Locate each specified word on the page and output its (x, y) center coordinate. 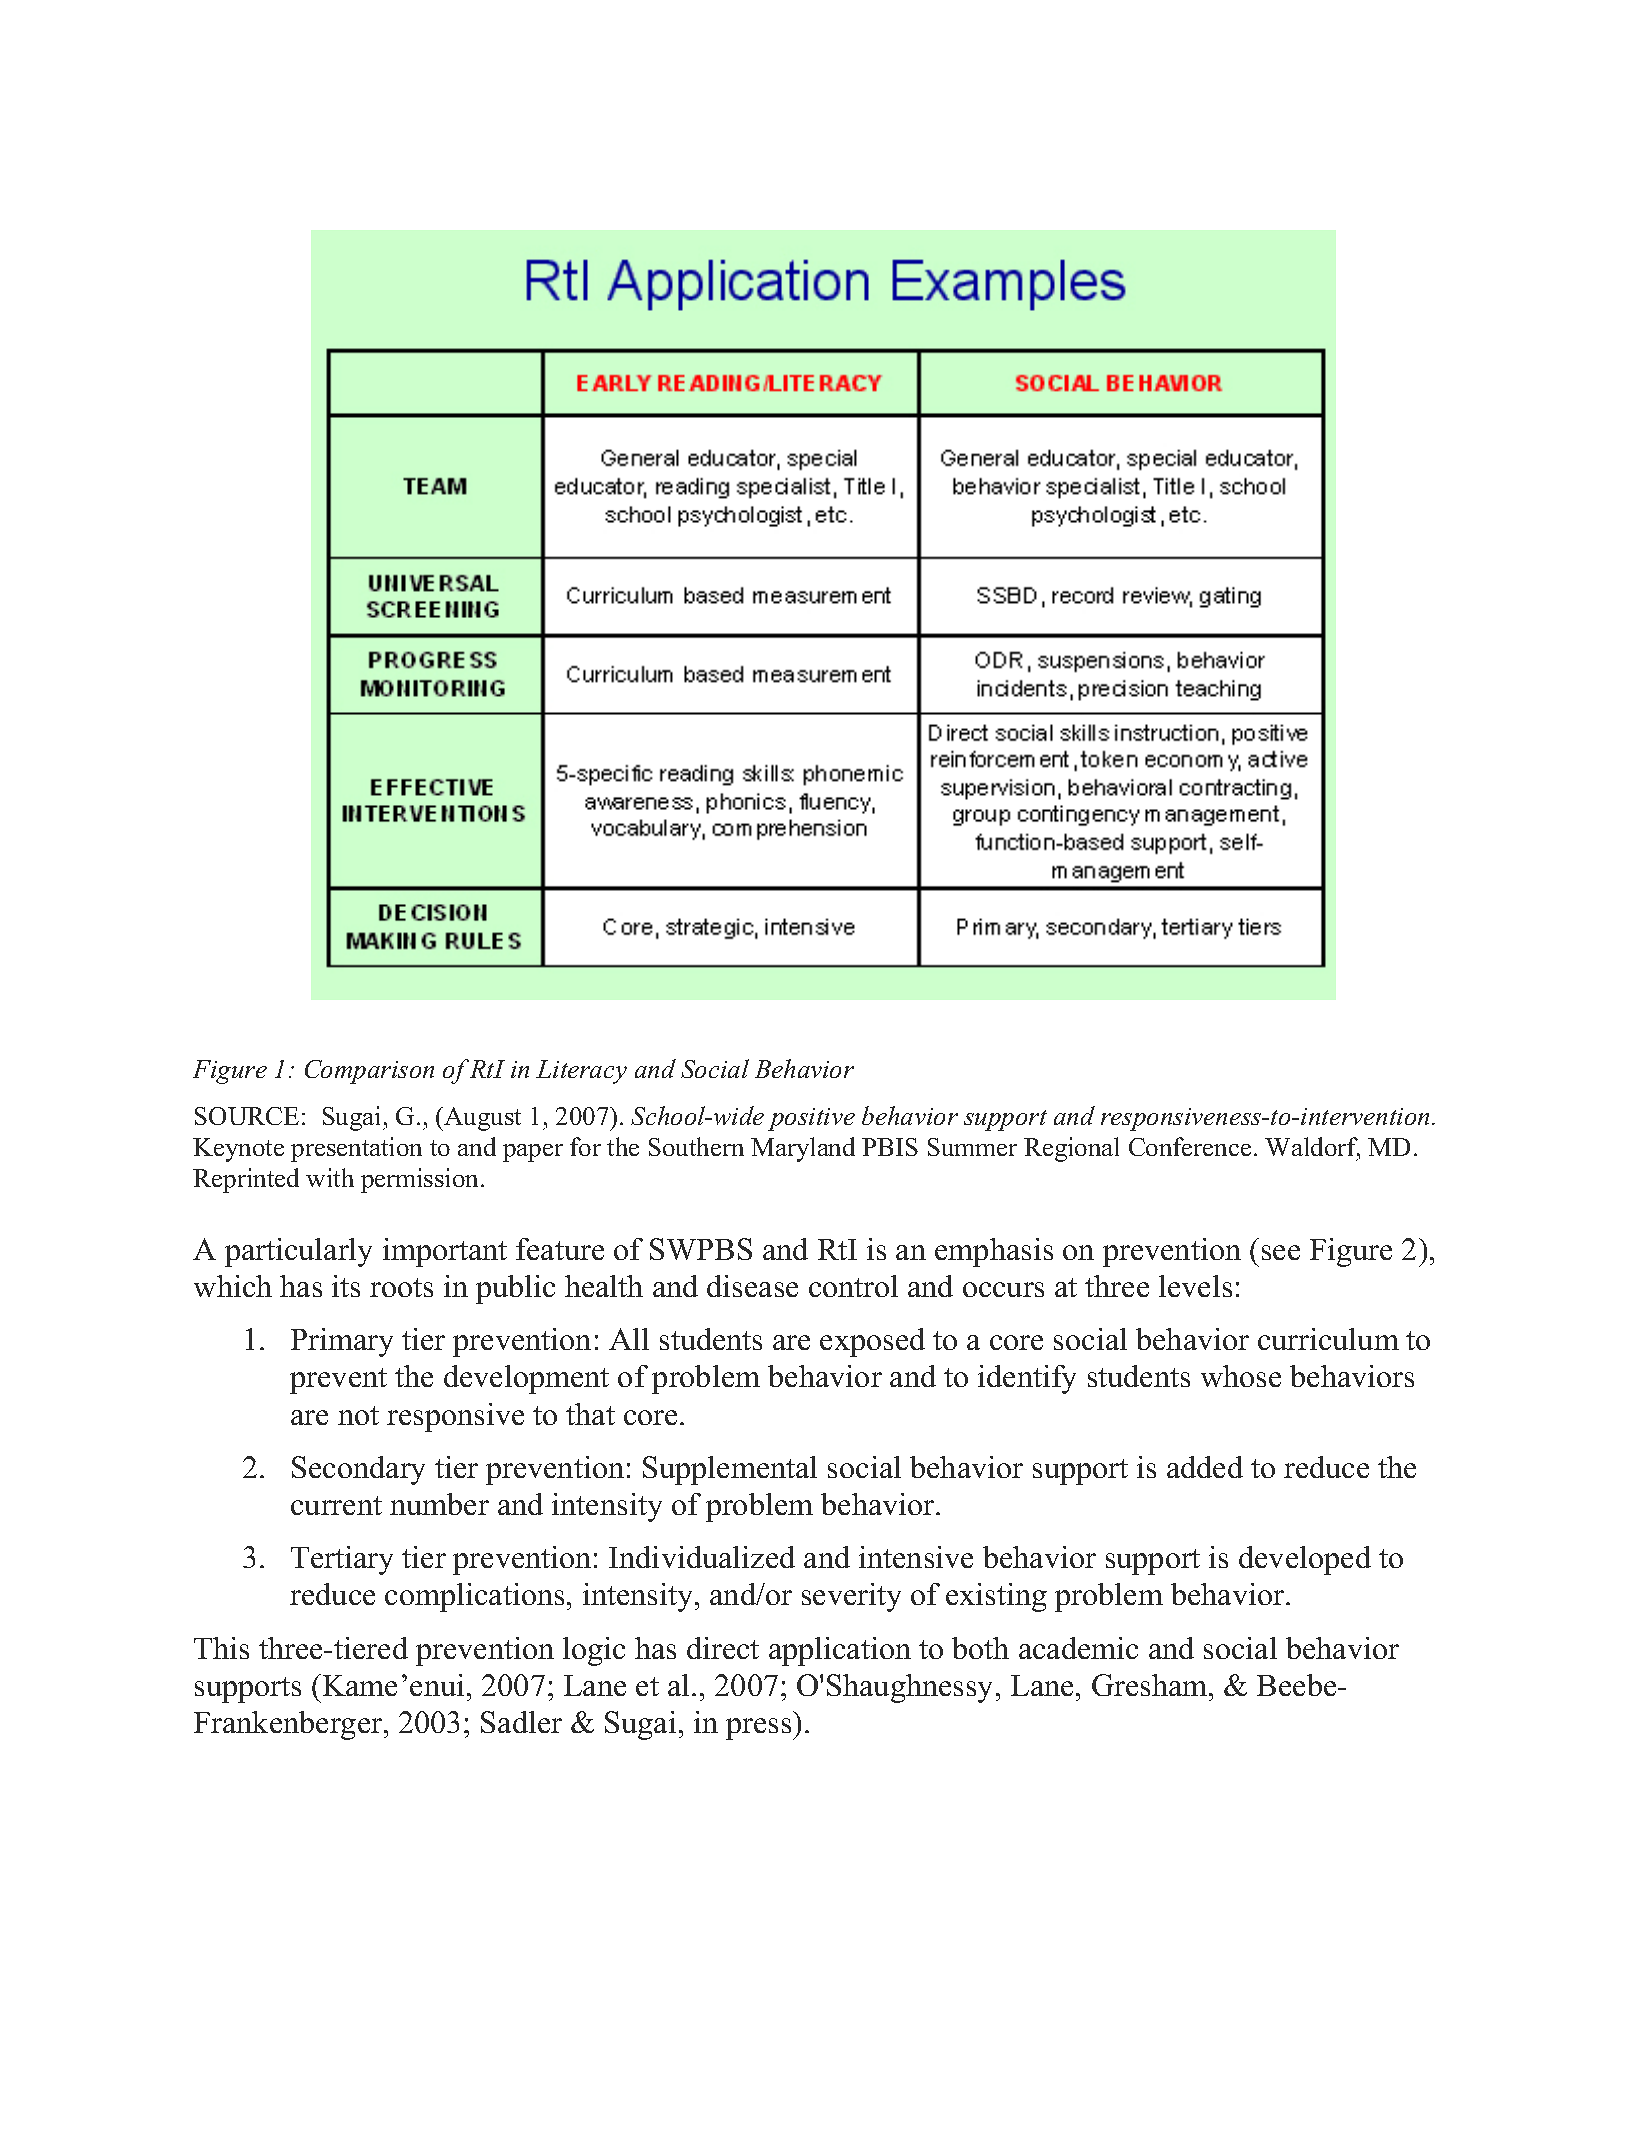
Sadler (521, 1722)
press (760, 1729)
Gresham (1151, 1685)
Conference (1190, 1146)
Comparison (369, 1072)
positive (811, 1119)
